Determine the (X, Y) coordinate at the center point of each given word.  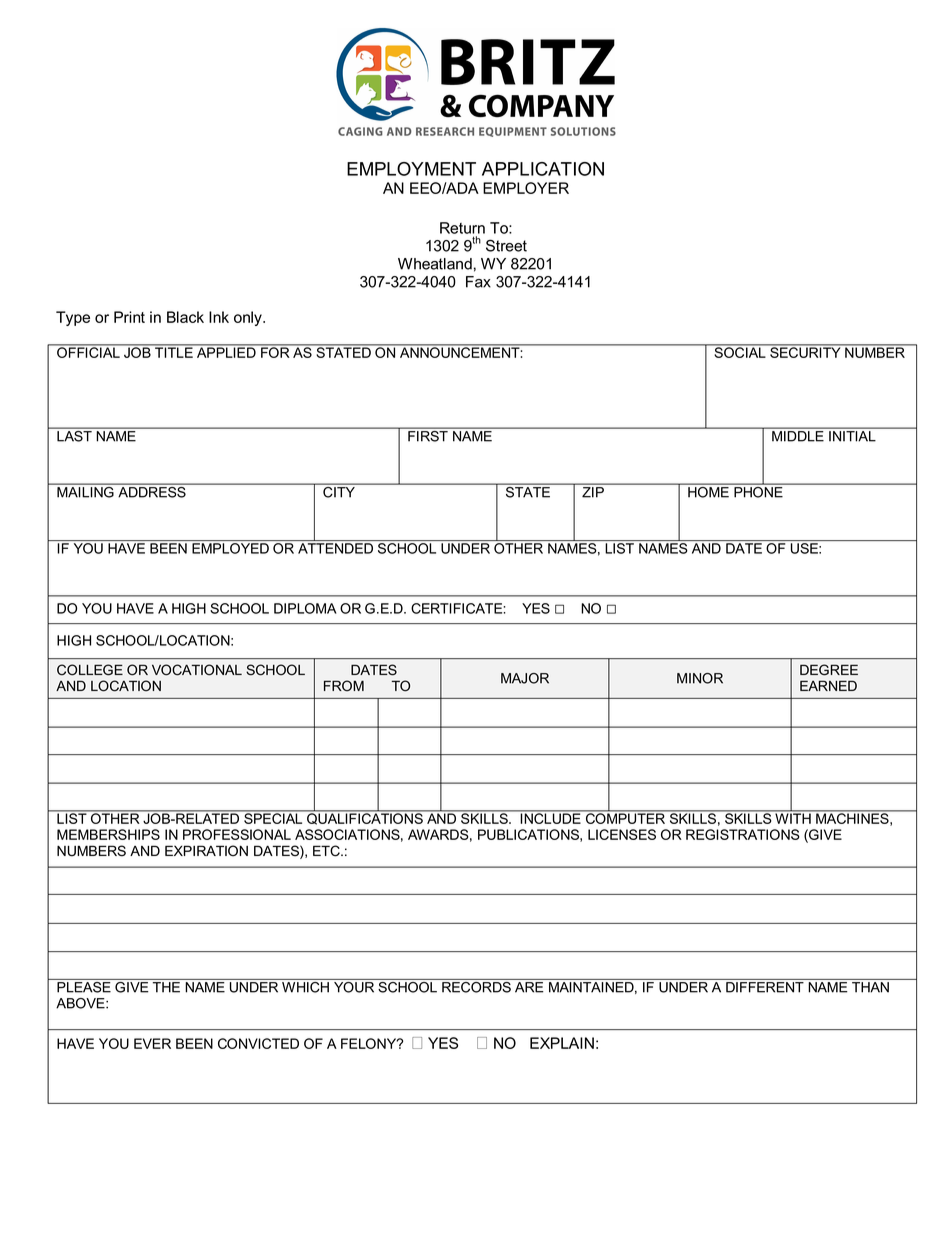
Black (185, 317)
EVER (152, 1043)
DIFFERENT (765, 987)
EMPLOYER (526, 188)
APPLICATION (543, 169)
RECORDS (476, 987)
